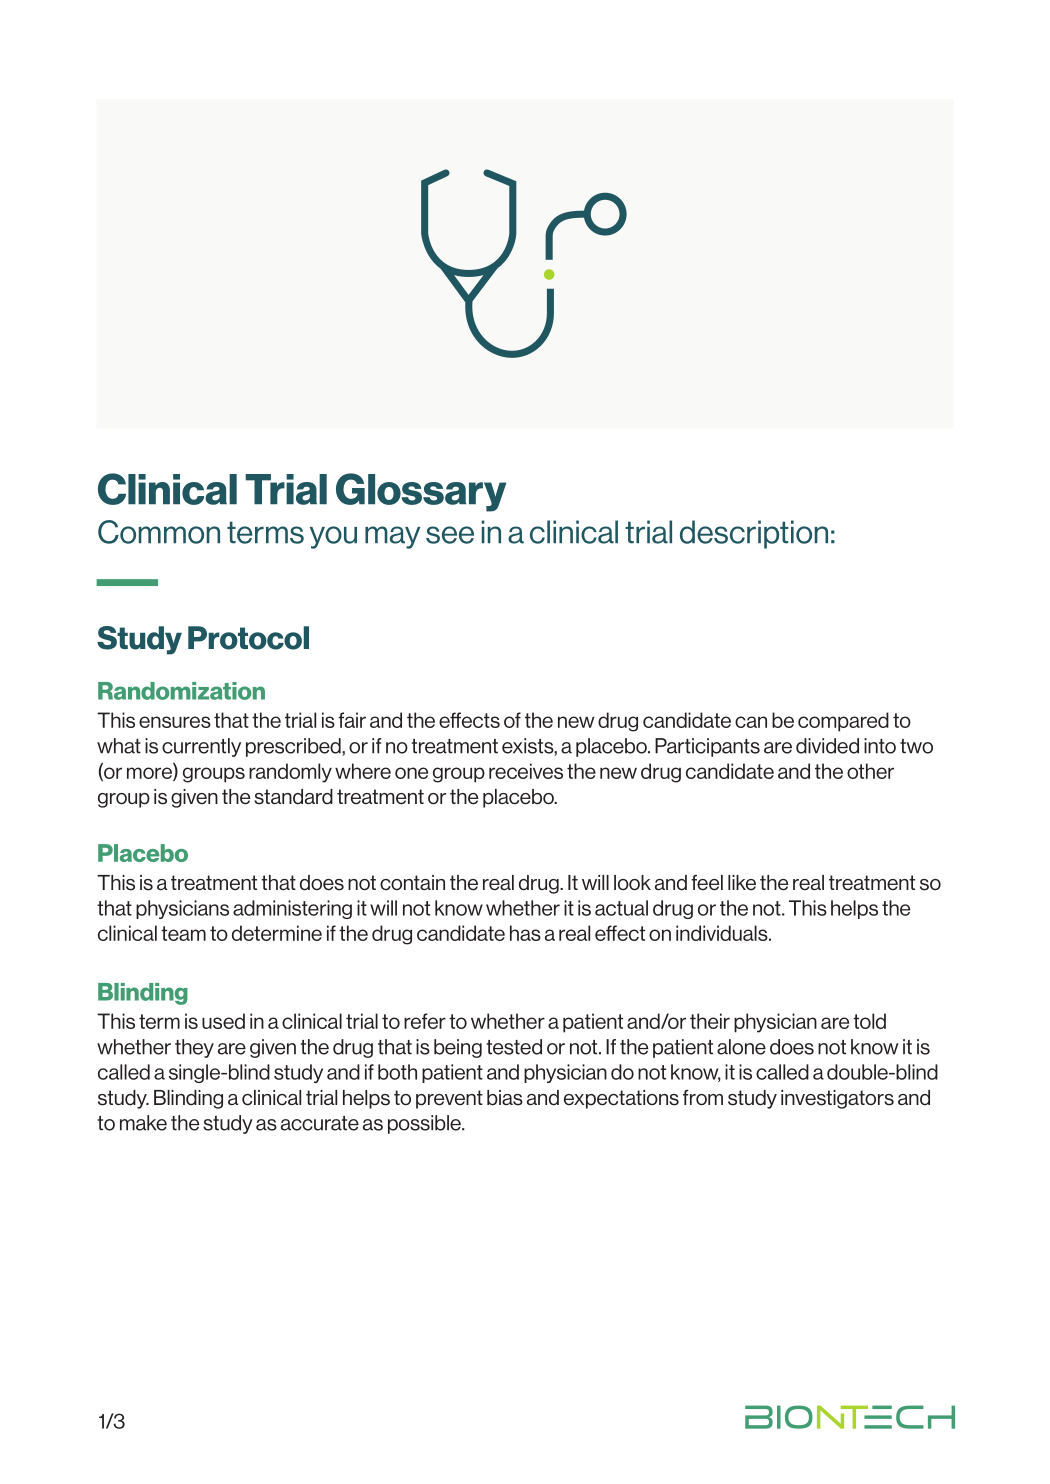 The width and height of the screenshot is (1050, 1484). What do you see at coordinates (183, 933) in the screenshot?
I see `team` at bounding box center [183, 933].
